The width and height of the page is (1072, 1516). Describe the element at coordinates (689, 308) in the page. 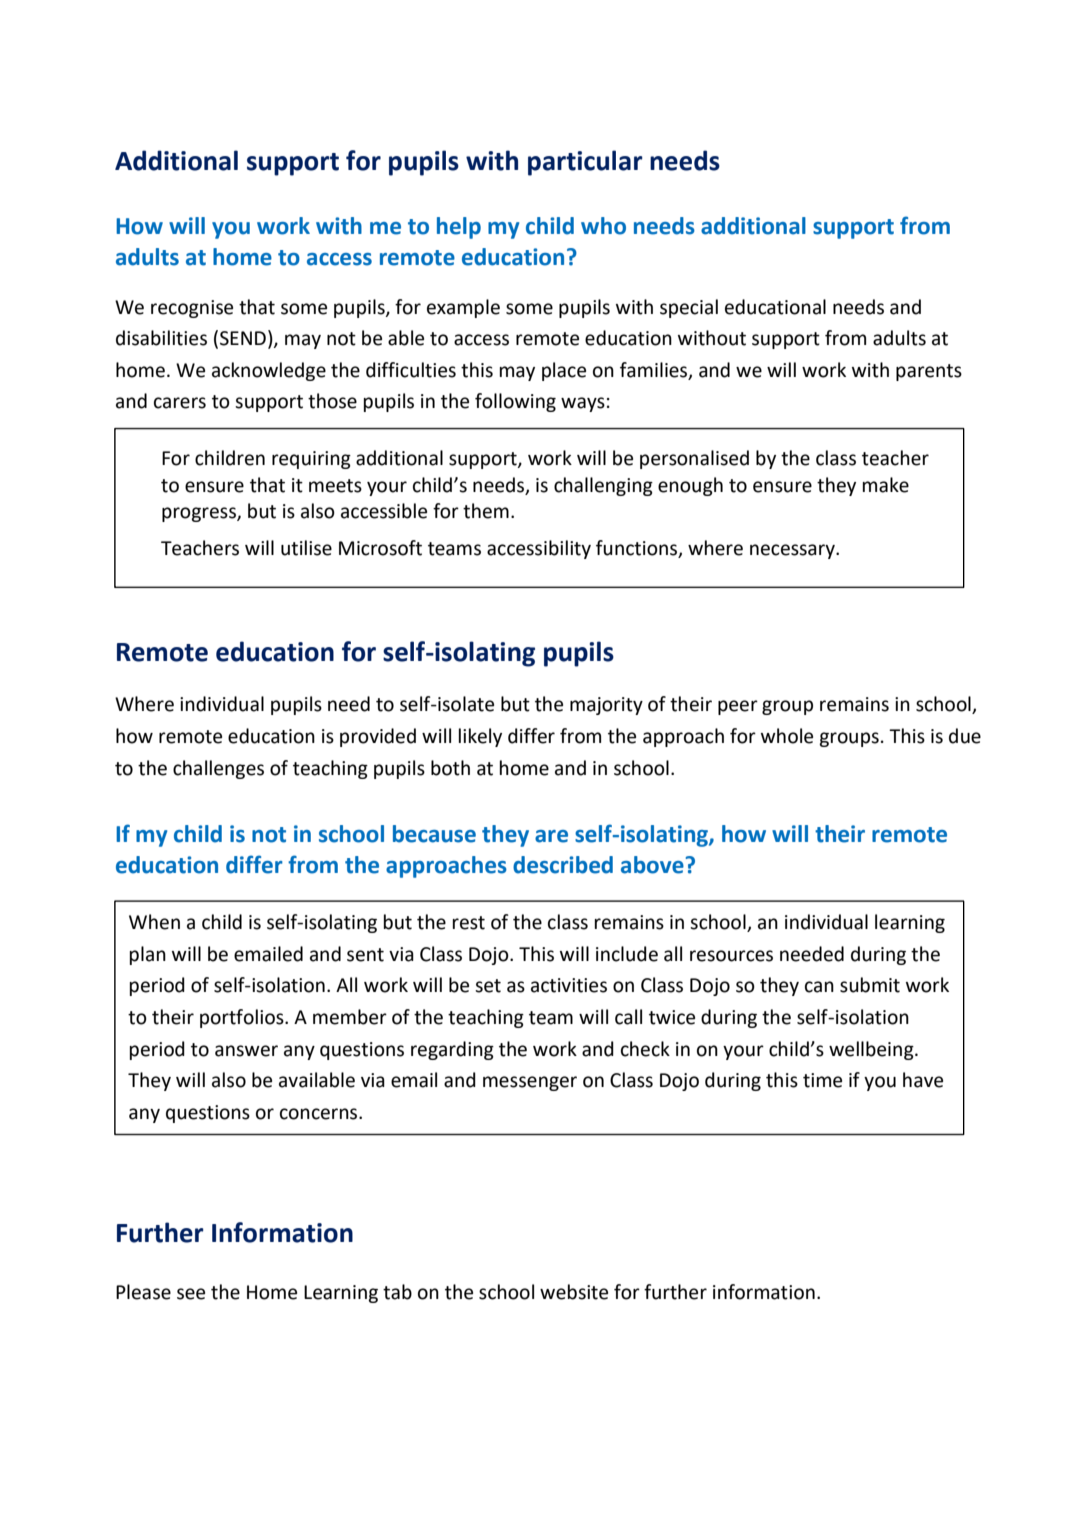

I see `special` at that location.
